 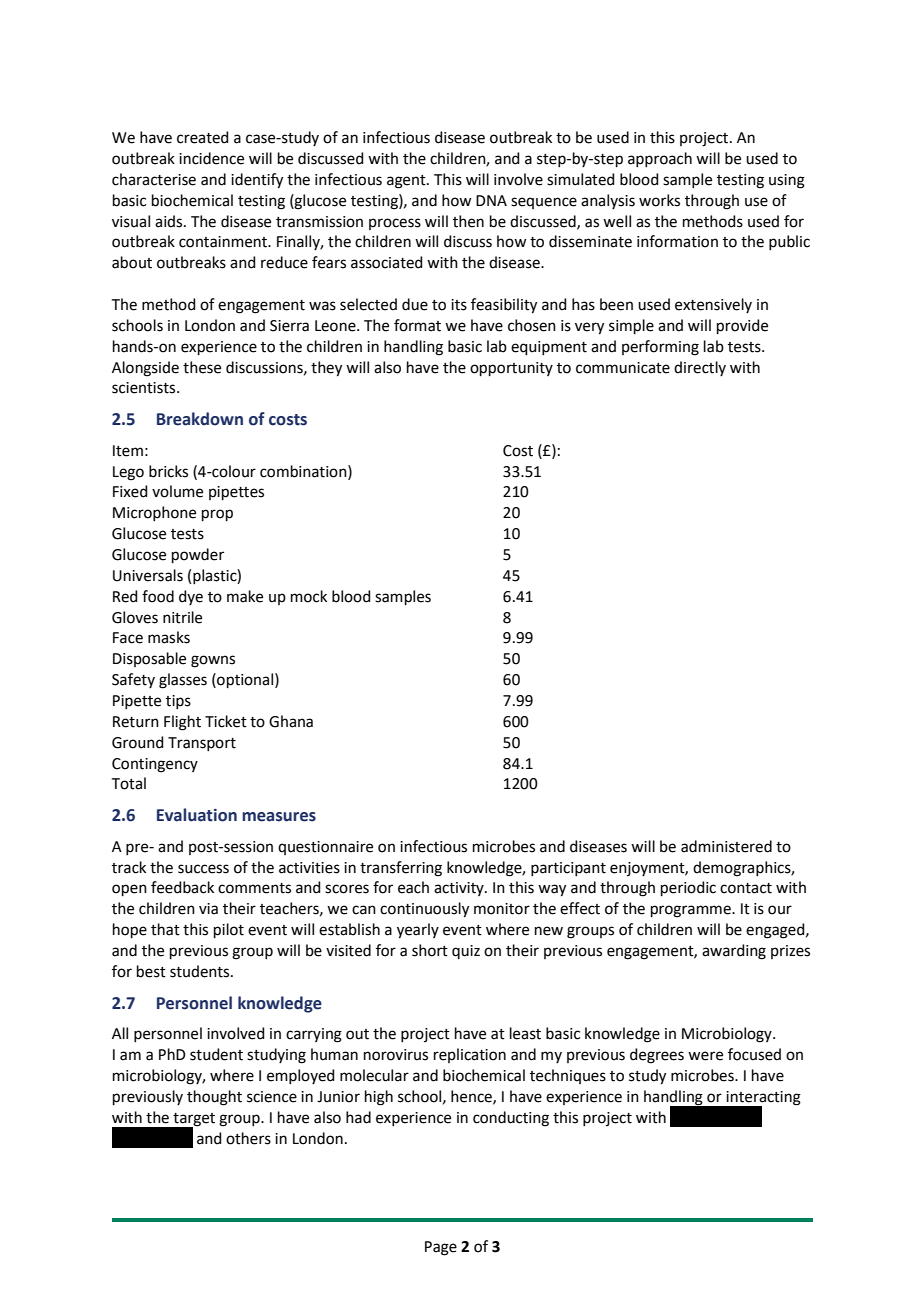 I want to click on glasses, so click(x=183, y=681).
